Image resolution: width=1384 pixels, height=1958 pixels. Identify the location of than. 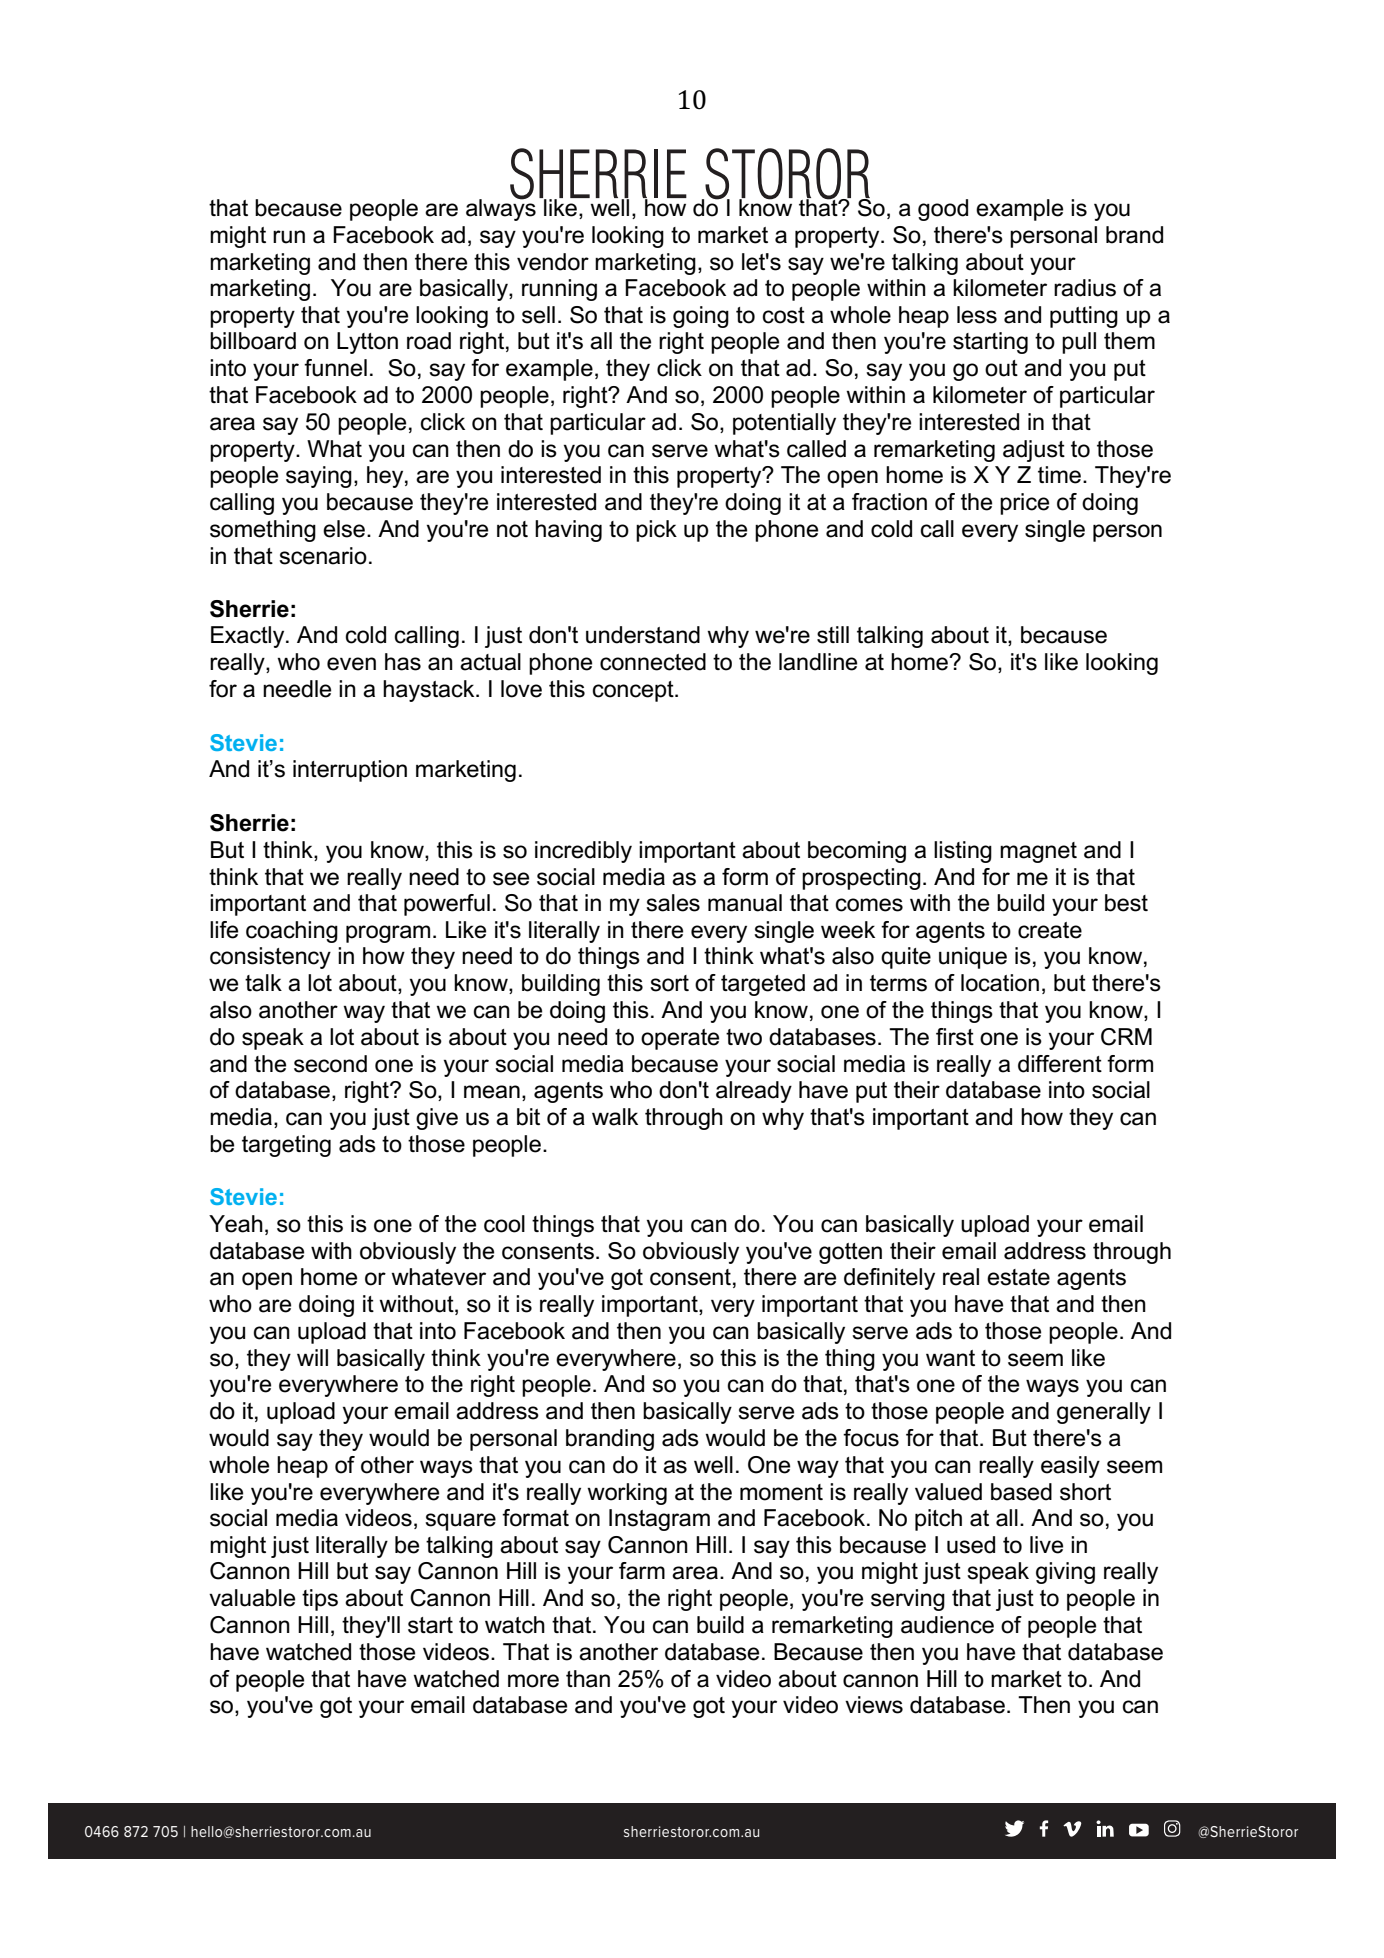
(588, 1679).
